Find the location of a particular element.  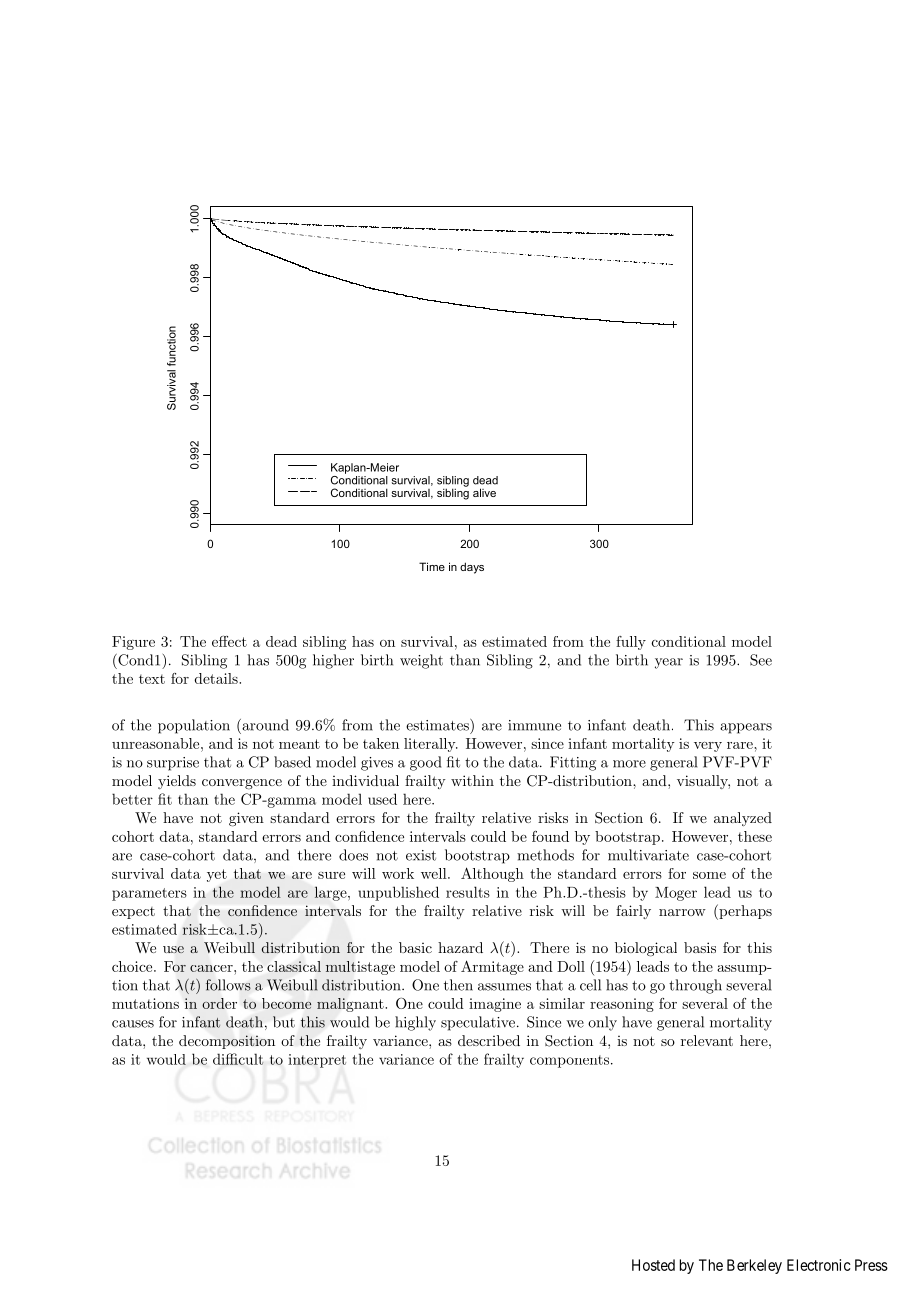

appears is located at coordinates (746, 728).
